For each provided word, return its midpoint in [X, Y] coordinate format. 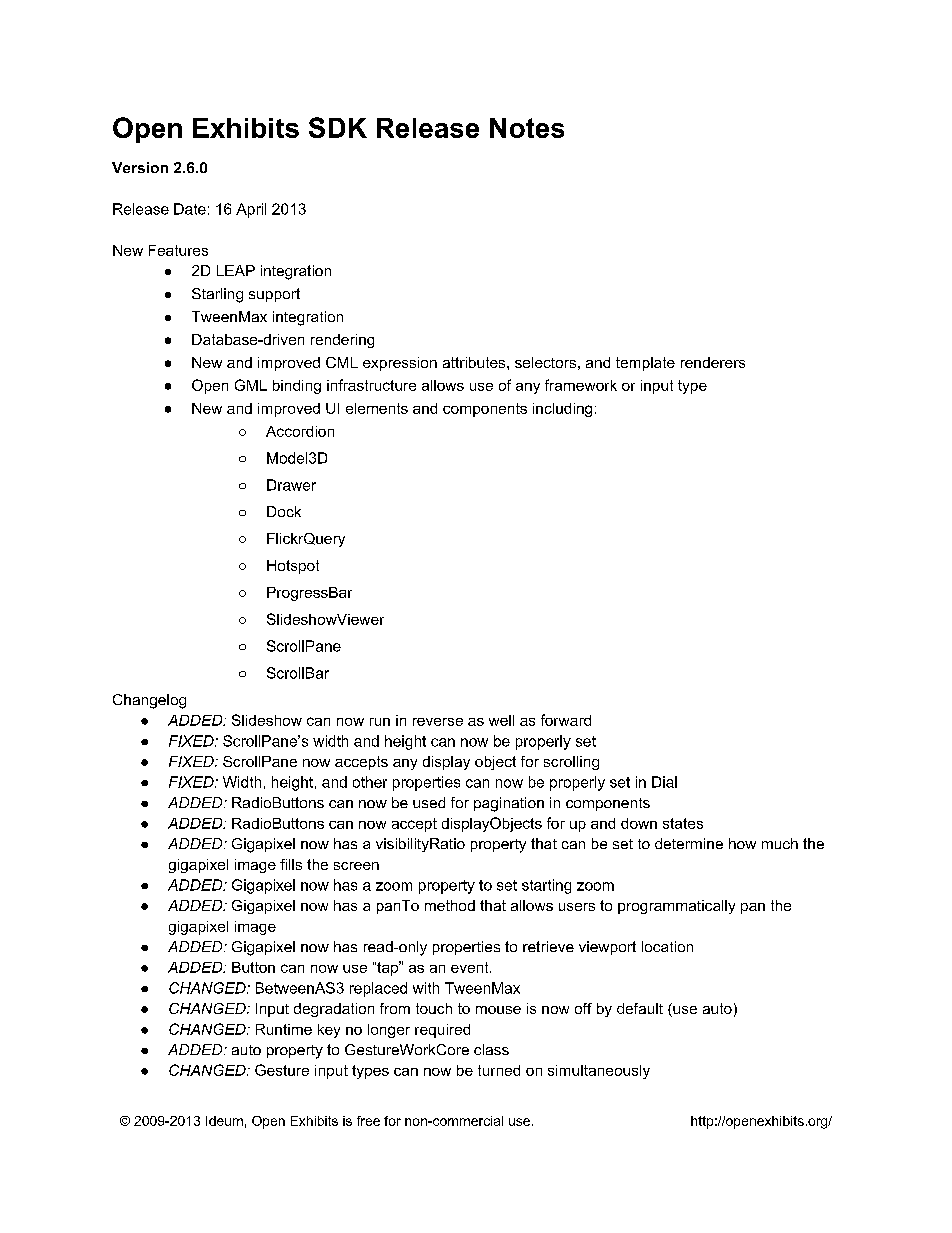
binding [297, 387]
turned [499, 1070]
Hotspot [293, 567]
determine [689, 843]
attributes [475, 362]
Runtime [284, 1029]
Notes [527, 128]
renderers [713, 362]
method [450, 905]
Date [190, 209]
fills [291, 864]
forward [566, 720]
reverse [438, 722]
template [645, 364]
